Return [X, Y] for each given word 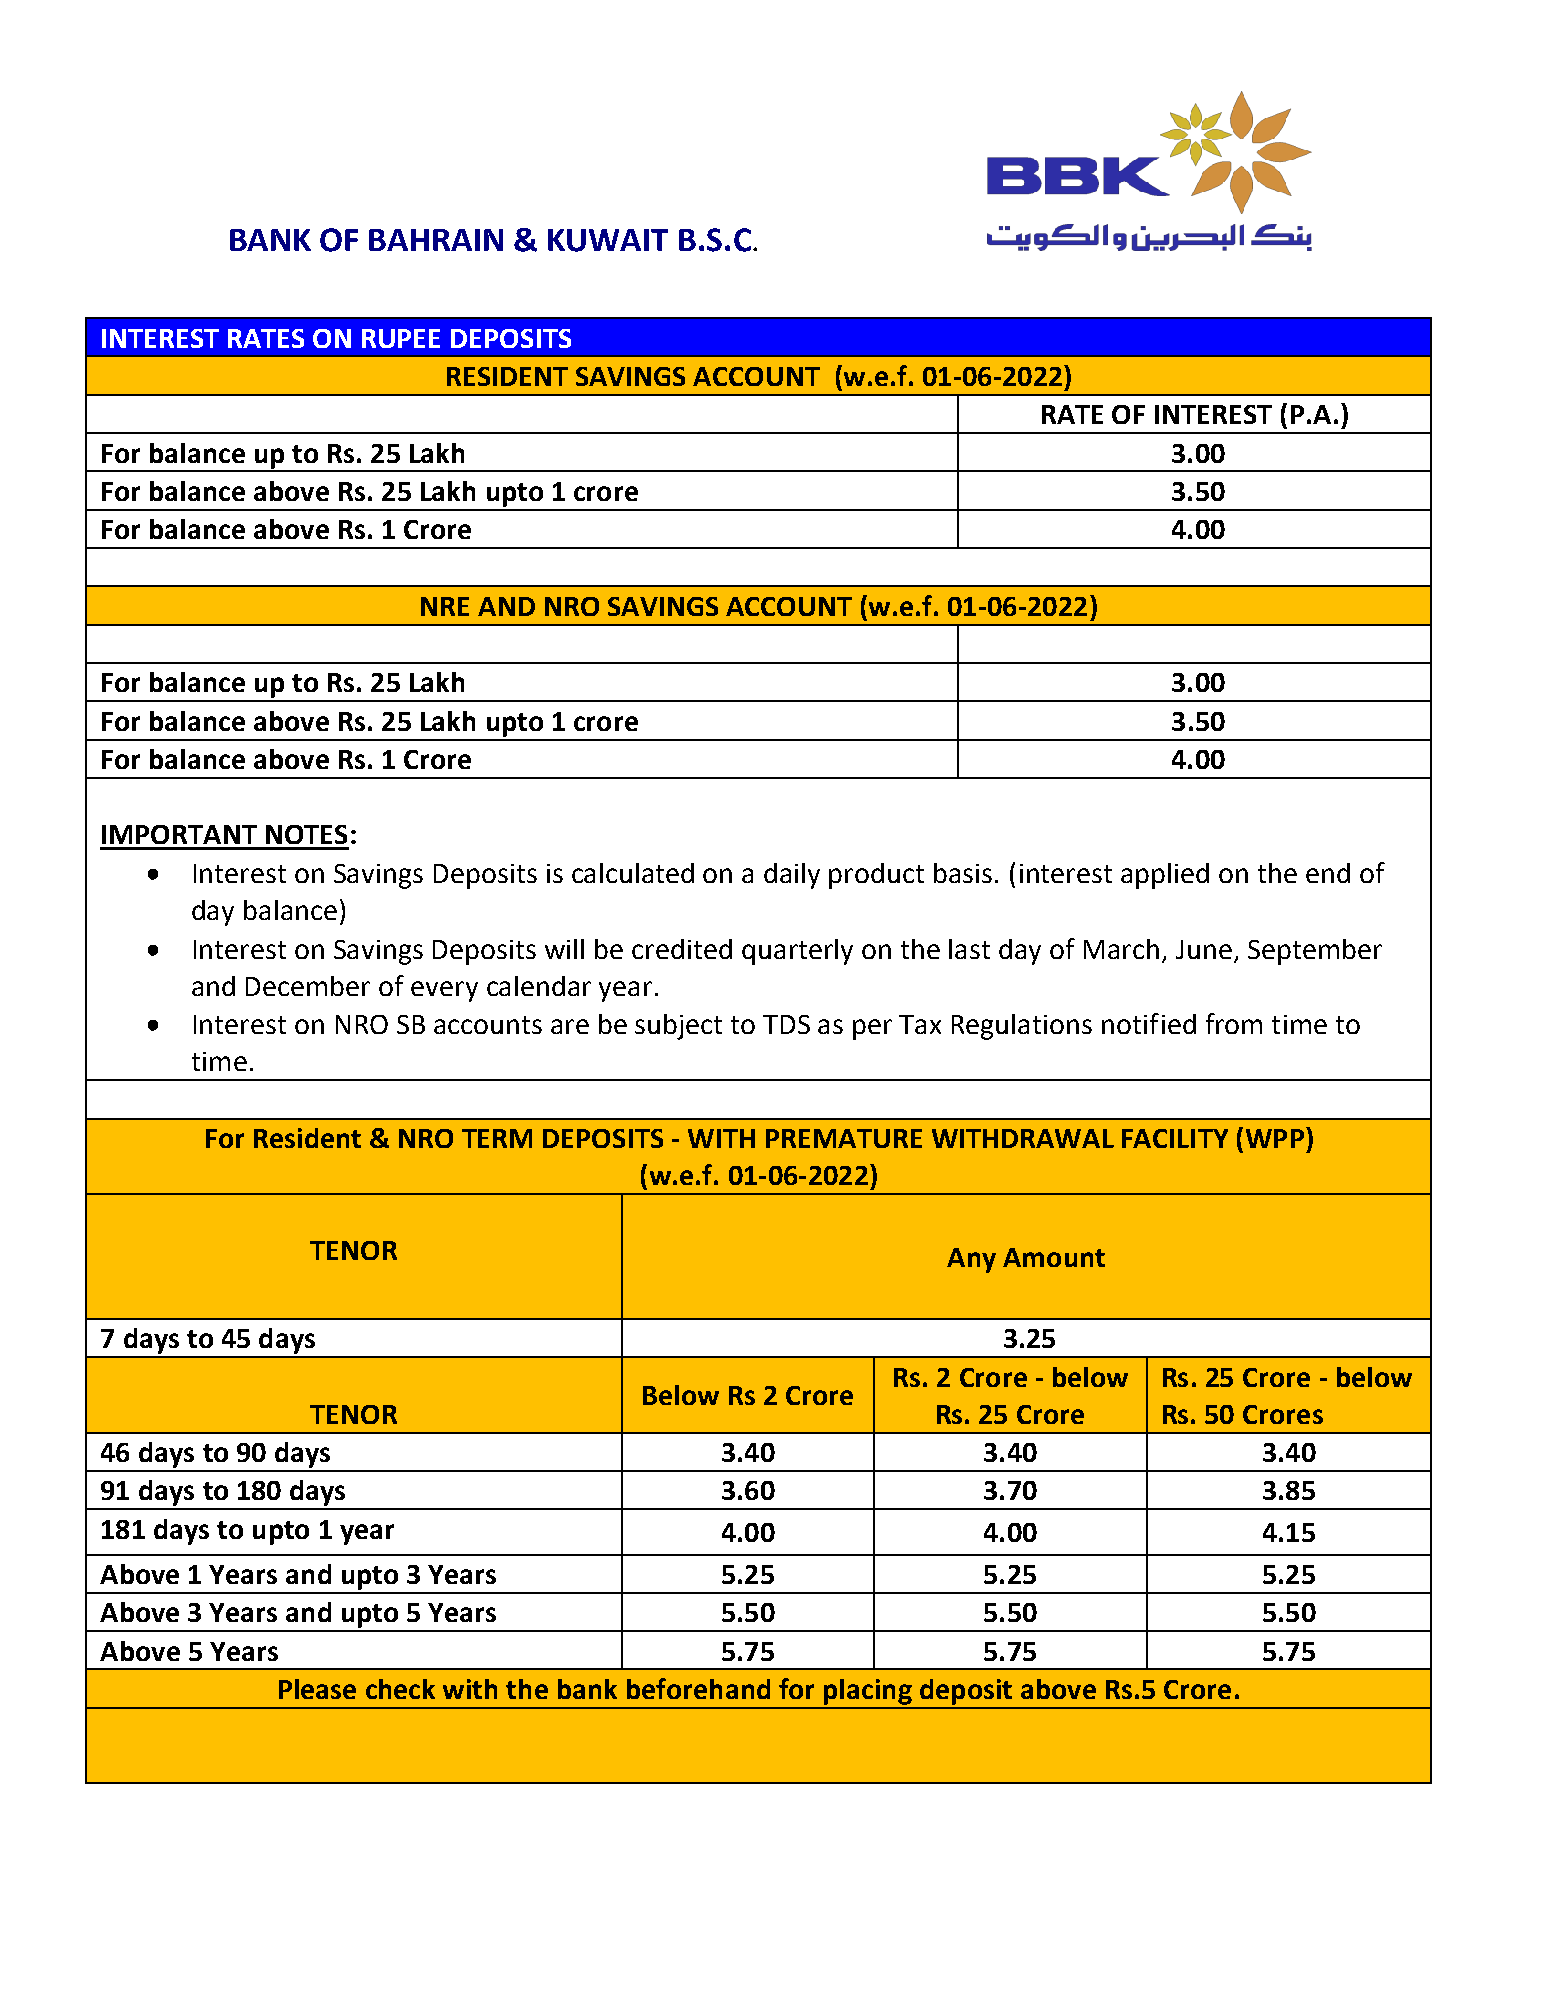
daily [792, 876]
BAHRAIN [436, 240]
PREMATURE [844, 1138]
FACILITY [1175, 1138]
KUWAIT [608, 240]
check [400, 1689]
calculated [633, 873]
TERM [497, 1138]
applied [1165, 876]
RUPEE [401, 338]
